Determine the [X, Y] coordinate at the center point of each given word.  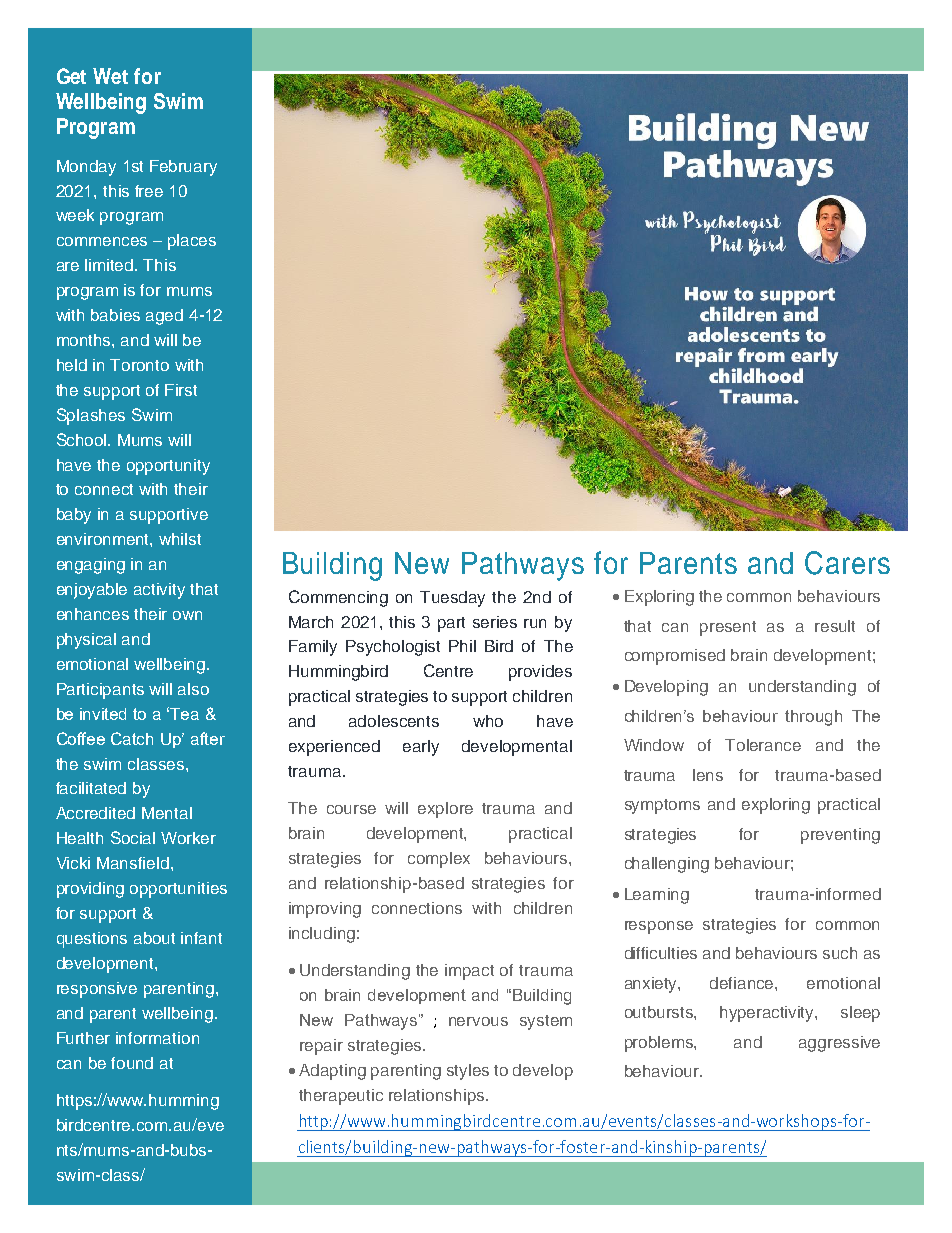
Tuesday [452, 599]
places [192, 242]
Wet [110, 76]
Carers [847, 563]
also [193, 689]
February [183, 168]
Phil [462, 646]
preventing [840, 836]
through [813, 718]
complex [439, 860]
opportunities [178, 890]
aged [164, 317]
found [132, 1063]
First [181, 390]
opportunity [168, 467]
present [728, 628]
